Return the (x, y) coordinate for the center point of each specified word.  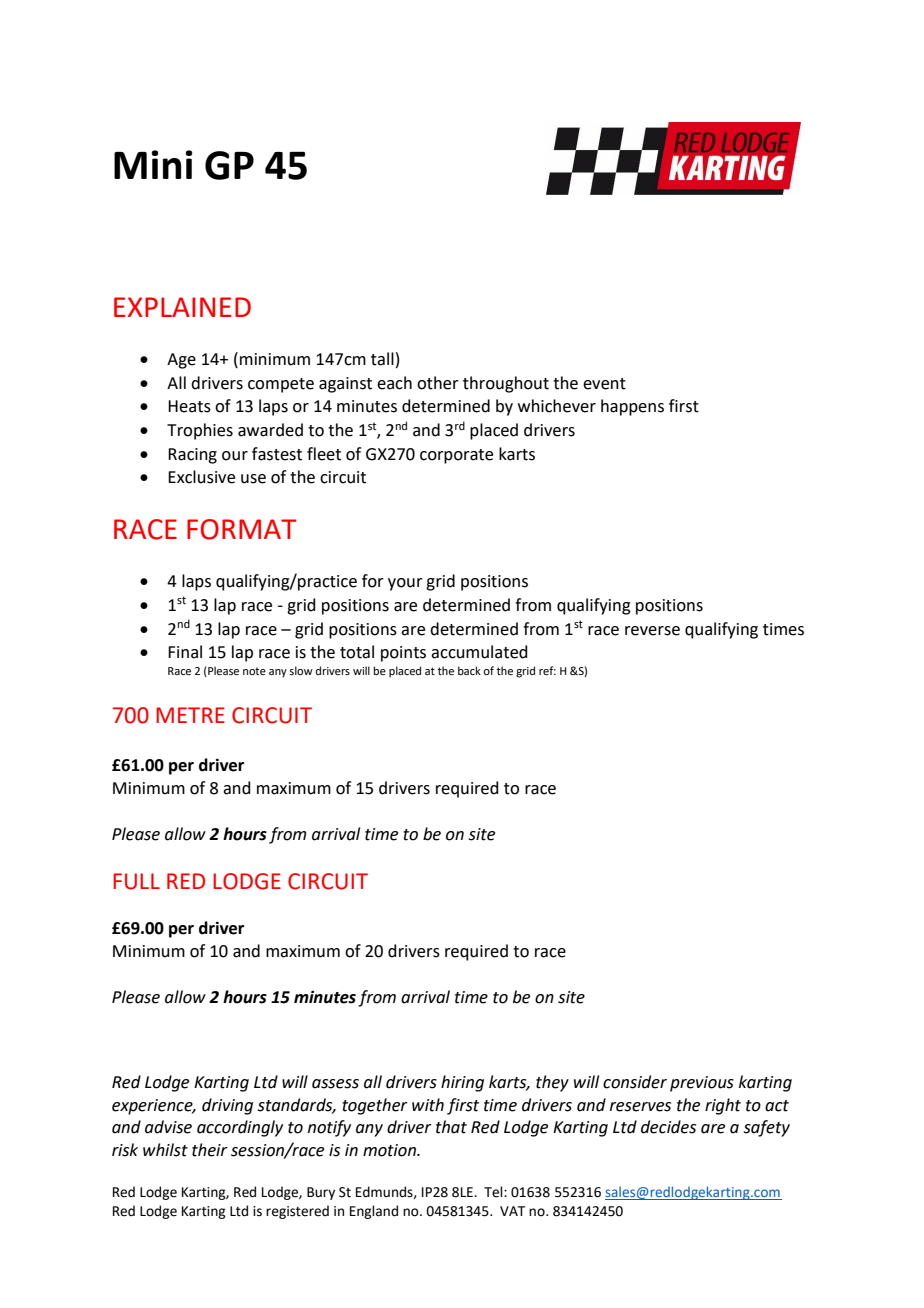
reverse (652, 631)
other (438, 383)
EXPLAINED (182, 307)
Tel (494, 1192)
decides (668, 1127)
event (604, 384)
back (469, 670)
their (210, 1150)
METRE (190, 715)
